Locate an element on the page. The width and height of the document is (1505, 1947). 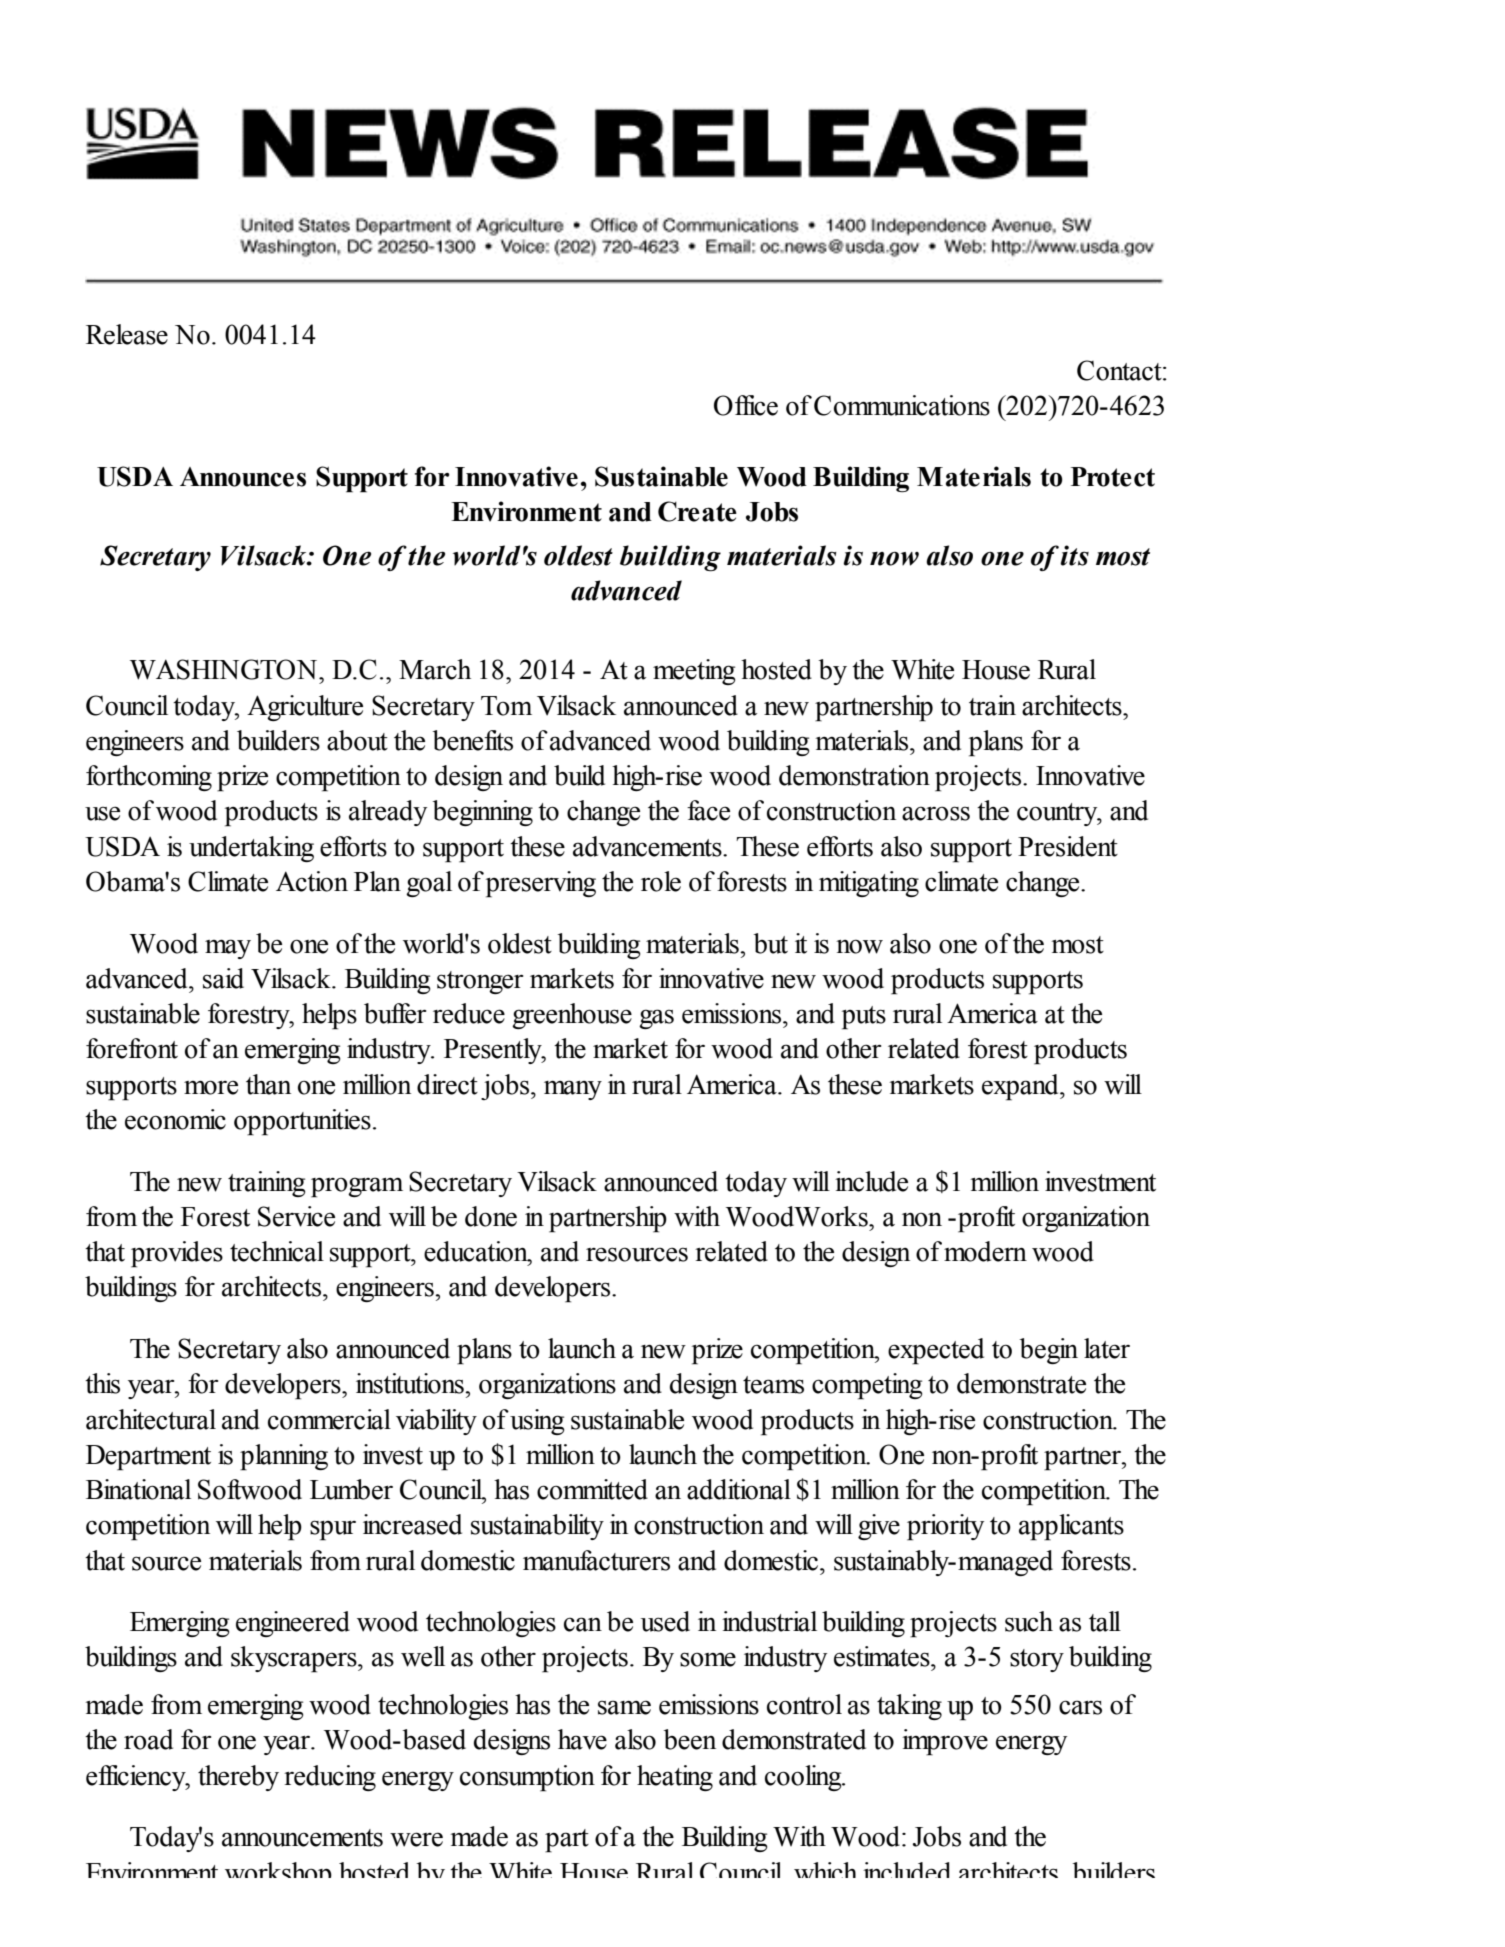
Communications is located at coordinates (902, 405).
